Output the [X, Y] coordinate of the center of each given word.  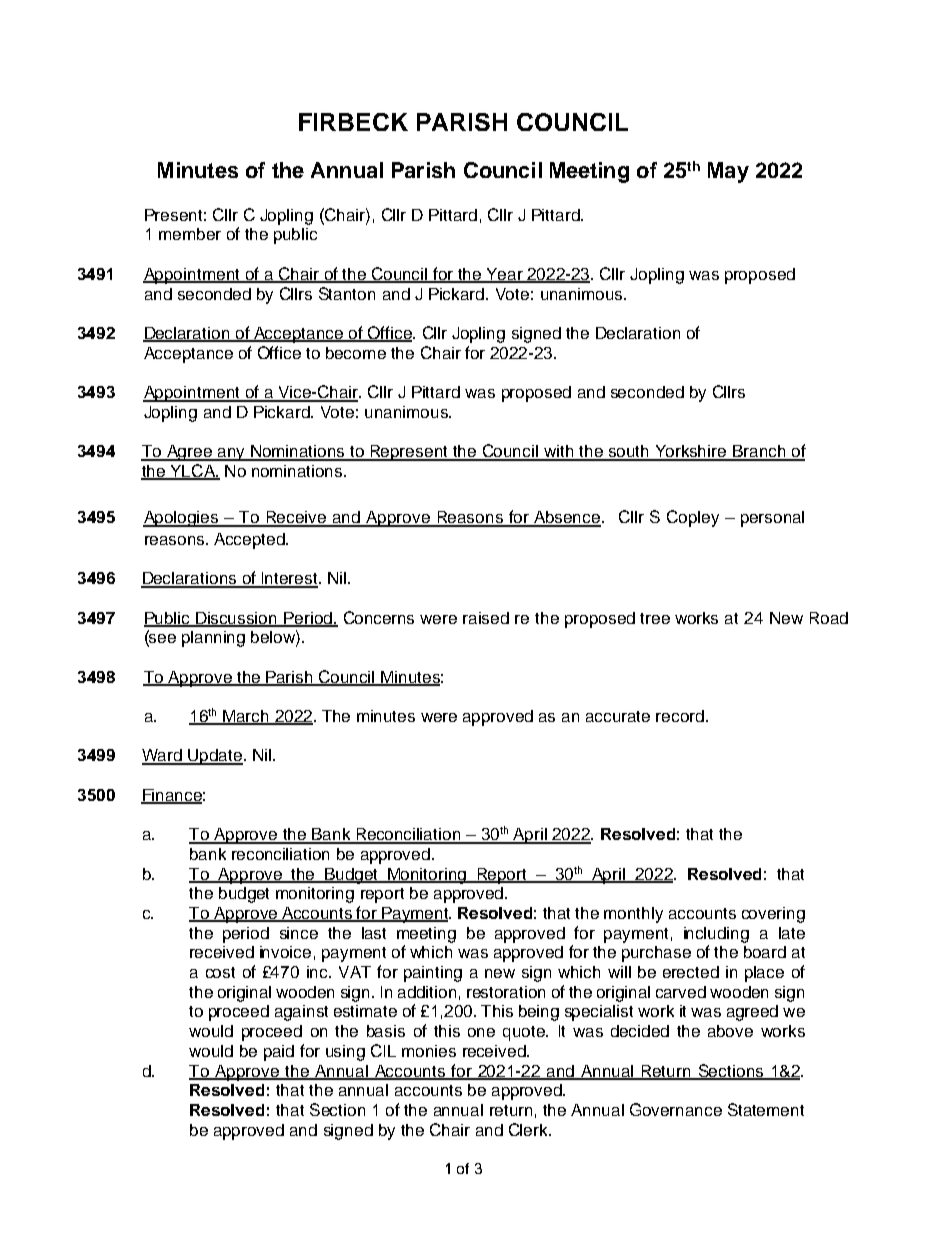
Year [504, 275]
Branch [759, 452]
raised [486, 618]
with [558, 452]
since [299, 933]
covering [773, 915]
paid [279, 1053]
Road [829, 618]
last [374, 933]
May [728, 172]
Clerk [530, 1129]
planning [213, 639]
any [231, 454]
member [190, 234]
